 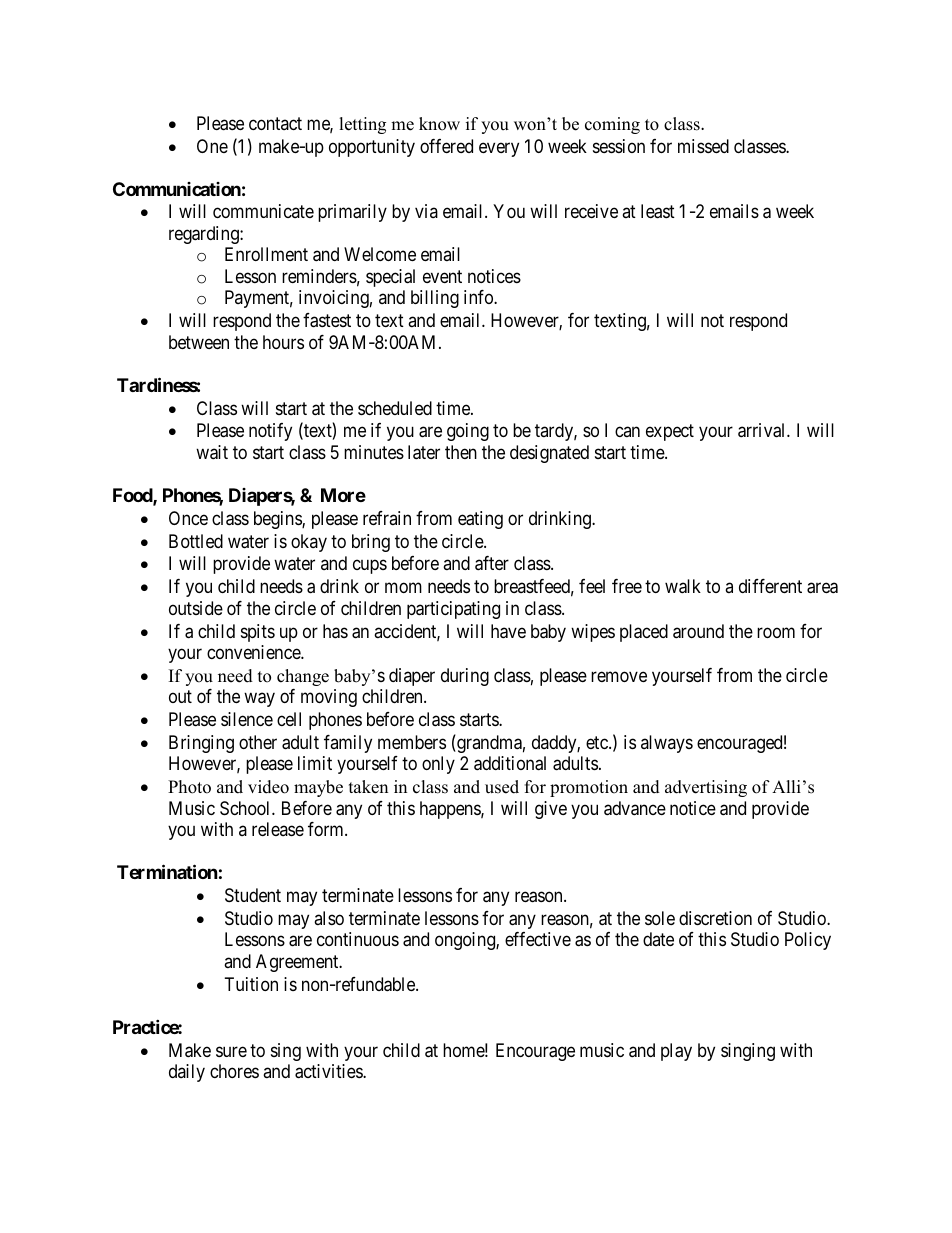 I want to click on sure, so click(x=231, y=1051).
